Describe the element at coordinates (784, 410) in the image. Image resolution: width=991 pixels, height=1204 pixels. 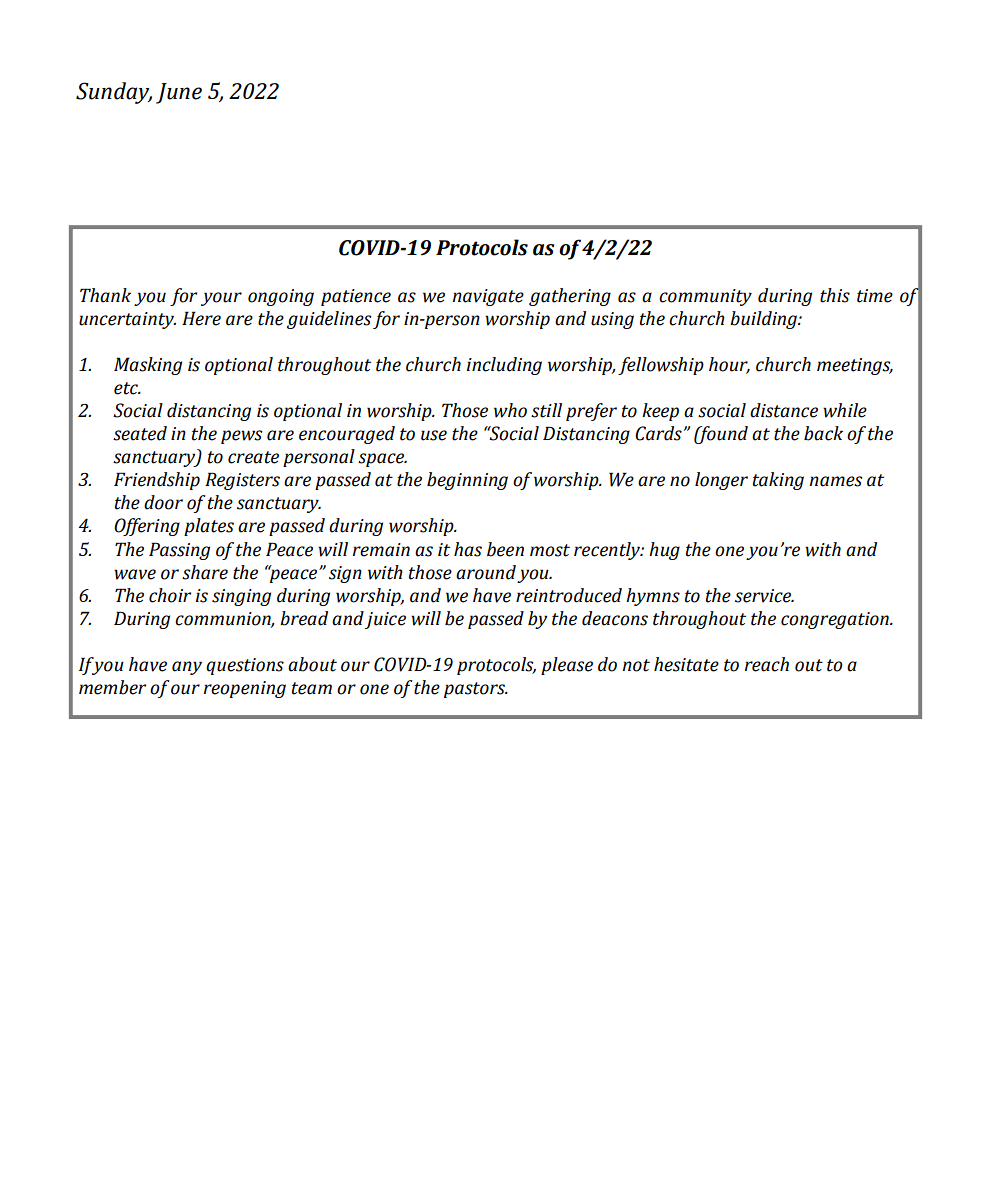
I see `distance` at that location.
